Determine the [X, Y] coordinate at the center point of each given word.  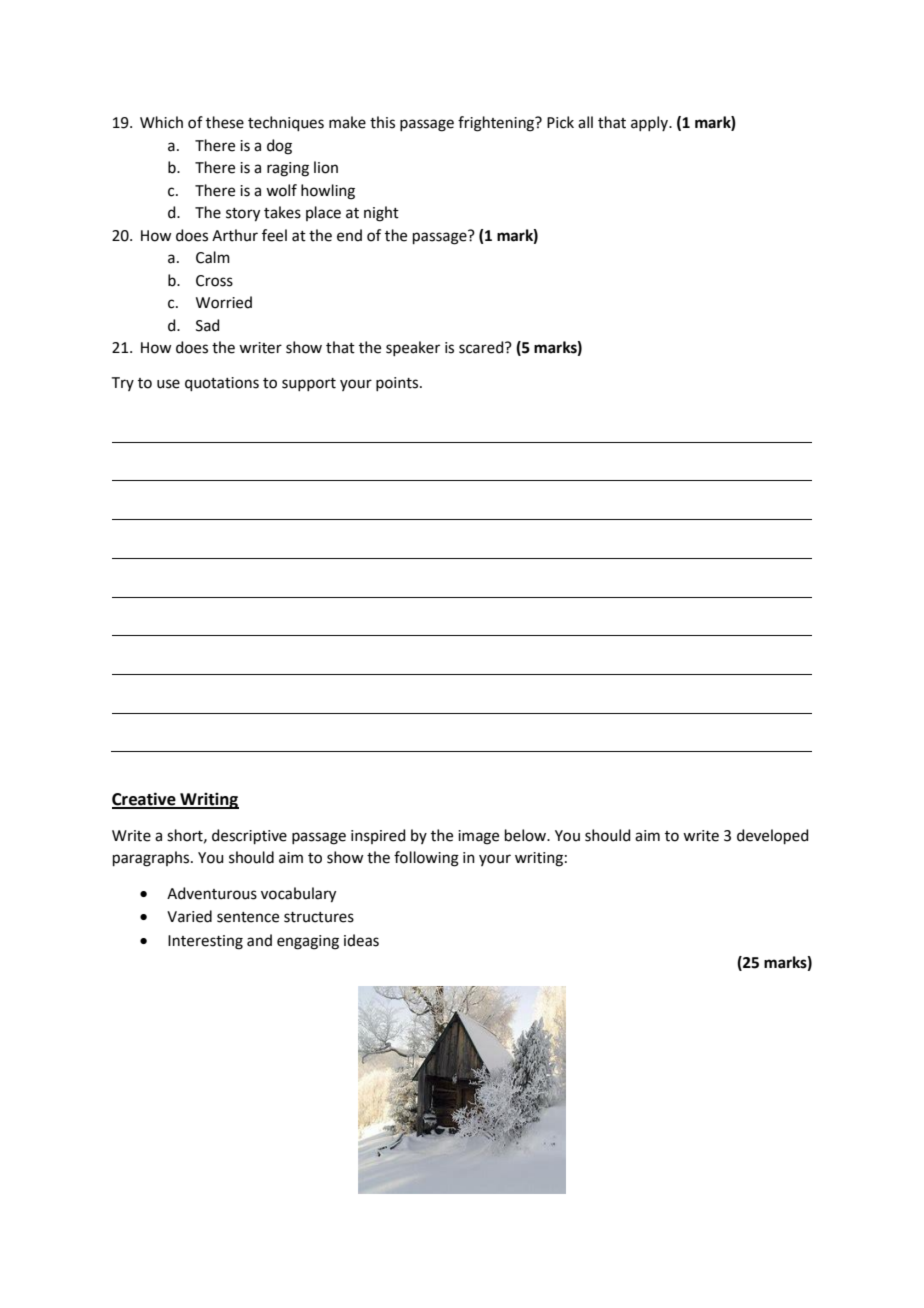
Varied [189, 916]
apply [650, 123]
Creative [145, 800]
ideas [361, 940]
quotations [222, 384]
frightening [497, 124]
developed [773, 836]
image [478, 837]
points [398, 384]
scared [482, 347]
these [225, 122]
